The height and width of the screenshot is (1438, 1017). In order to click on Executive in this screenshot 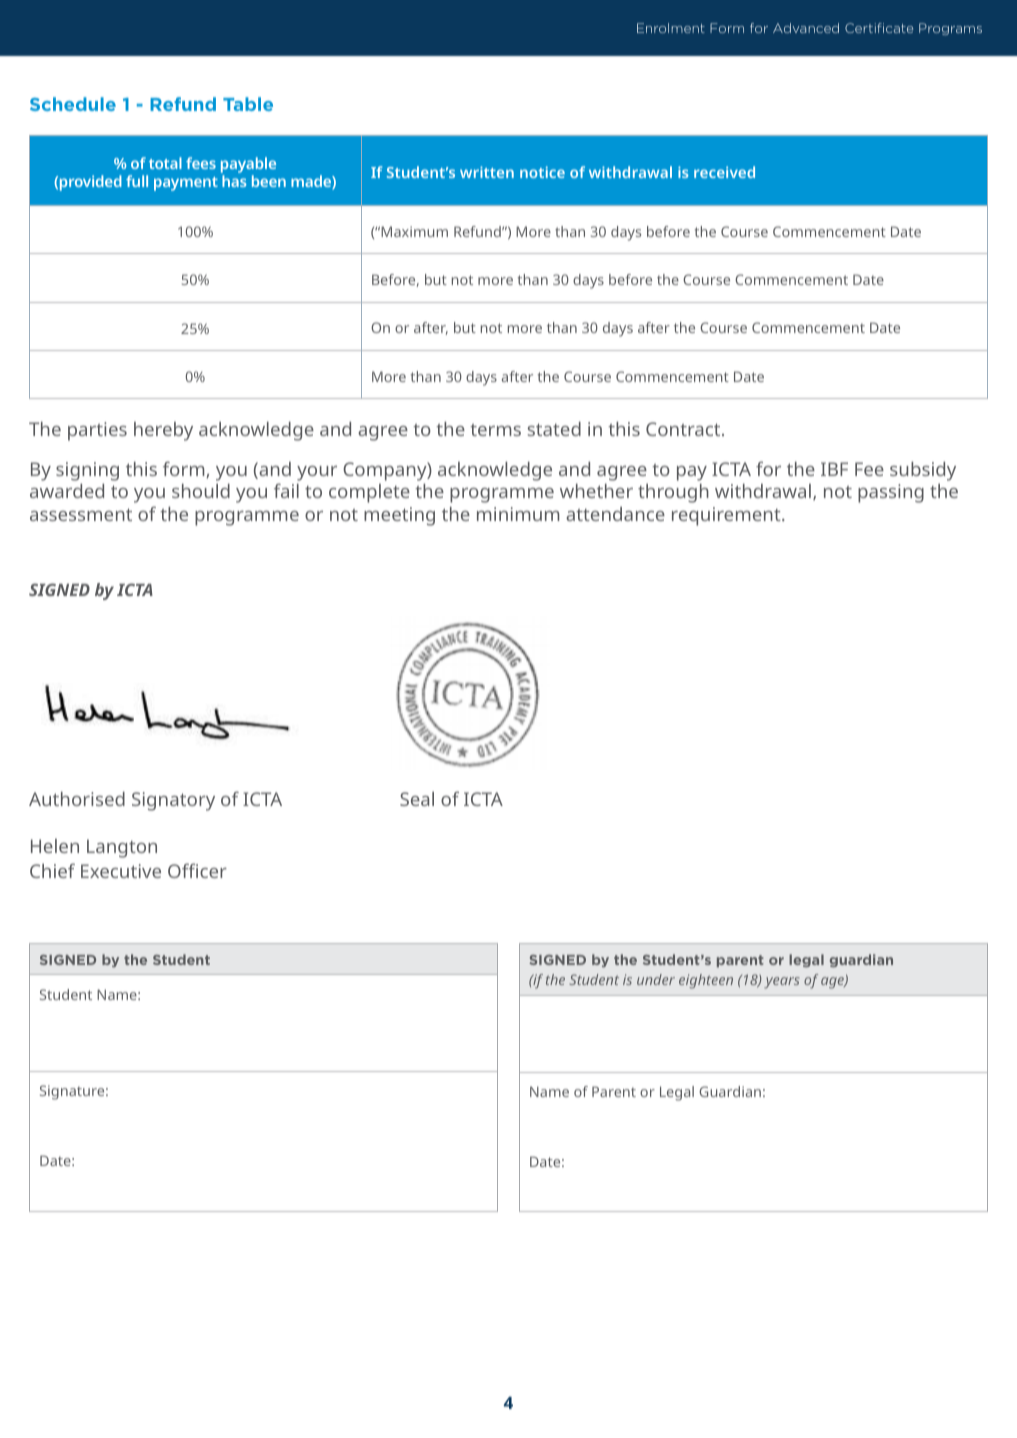, I will do `click(121, 871)`.
